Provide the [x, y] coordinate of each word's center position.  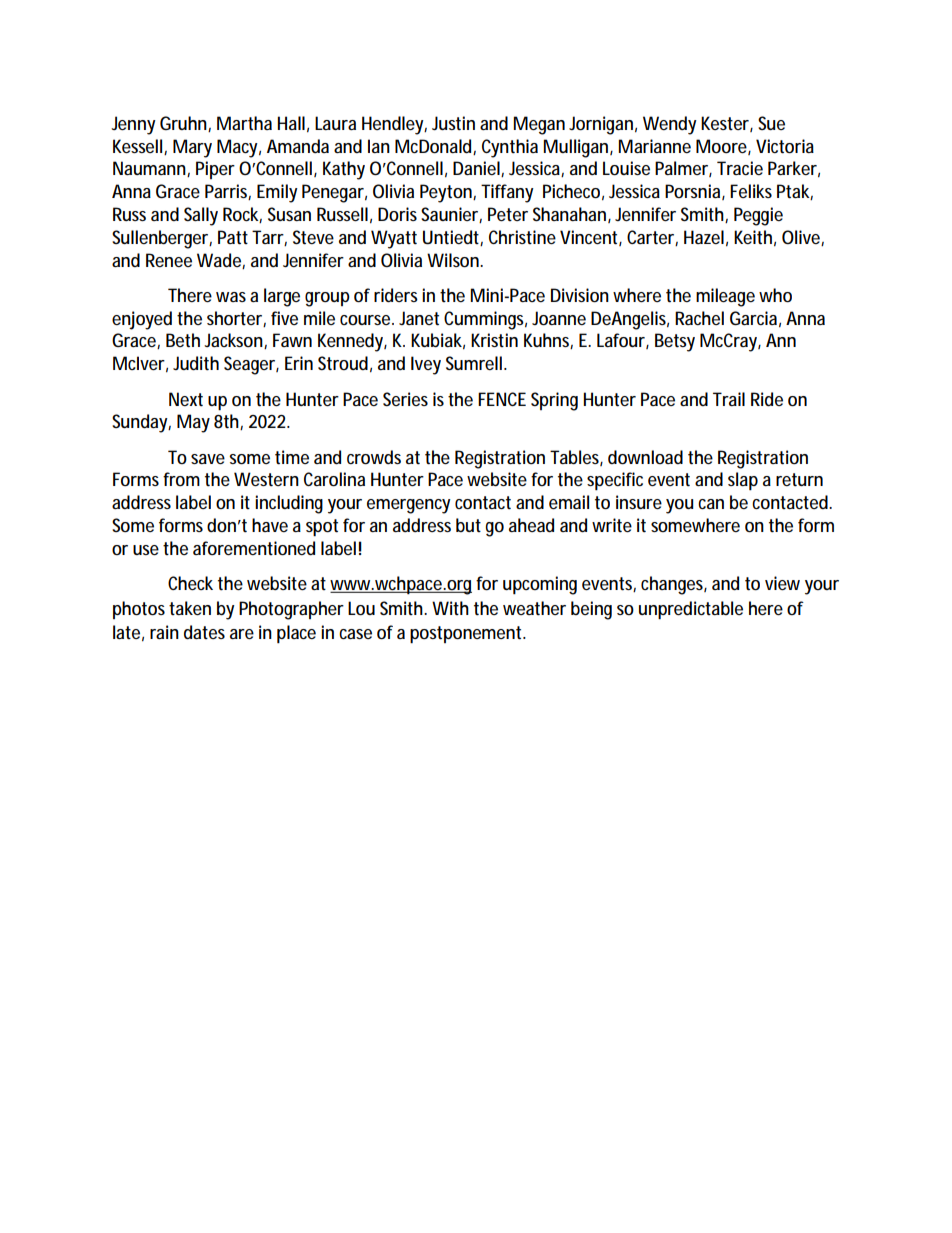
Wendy [670, 125]
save [208, 459]
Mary [192, 148]
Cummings [485, 320]
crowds [374, 457]
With [450, 608]
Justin [453, 123]
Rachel [699, 318]
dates [204, 632]
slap [743, 481]
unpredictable [691, 610]
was [231, 297]
